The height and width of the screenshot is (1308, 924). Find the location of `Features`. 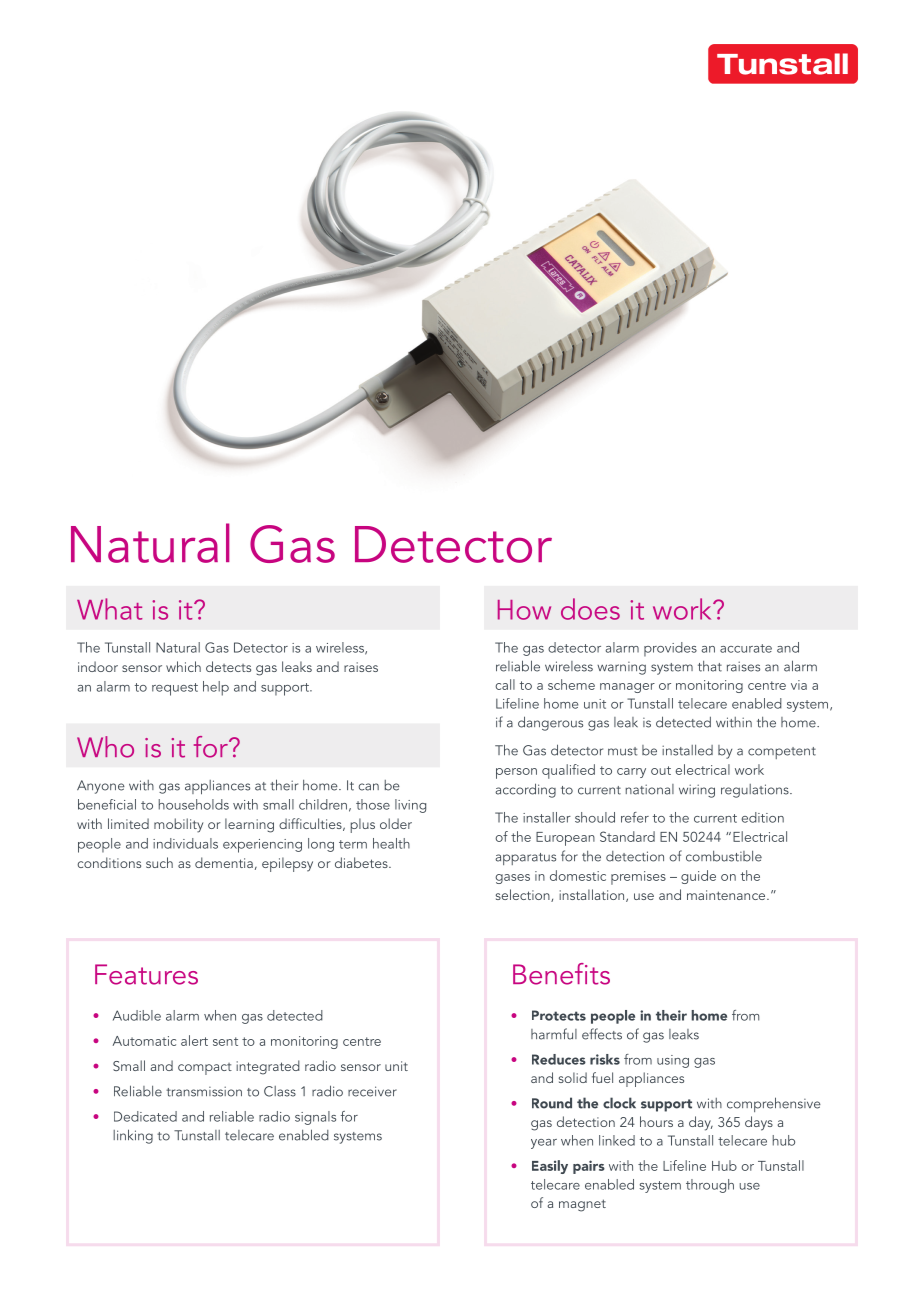

Features is located at coordinates (146, 974).
